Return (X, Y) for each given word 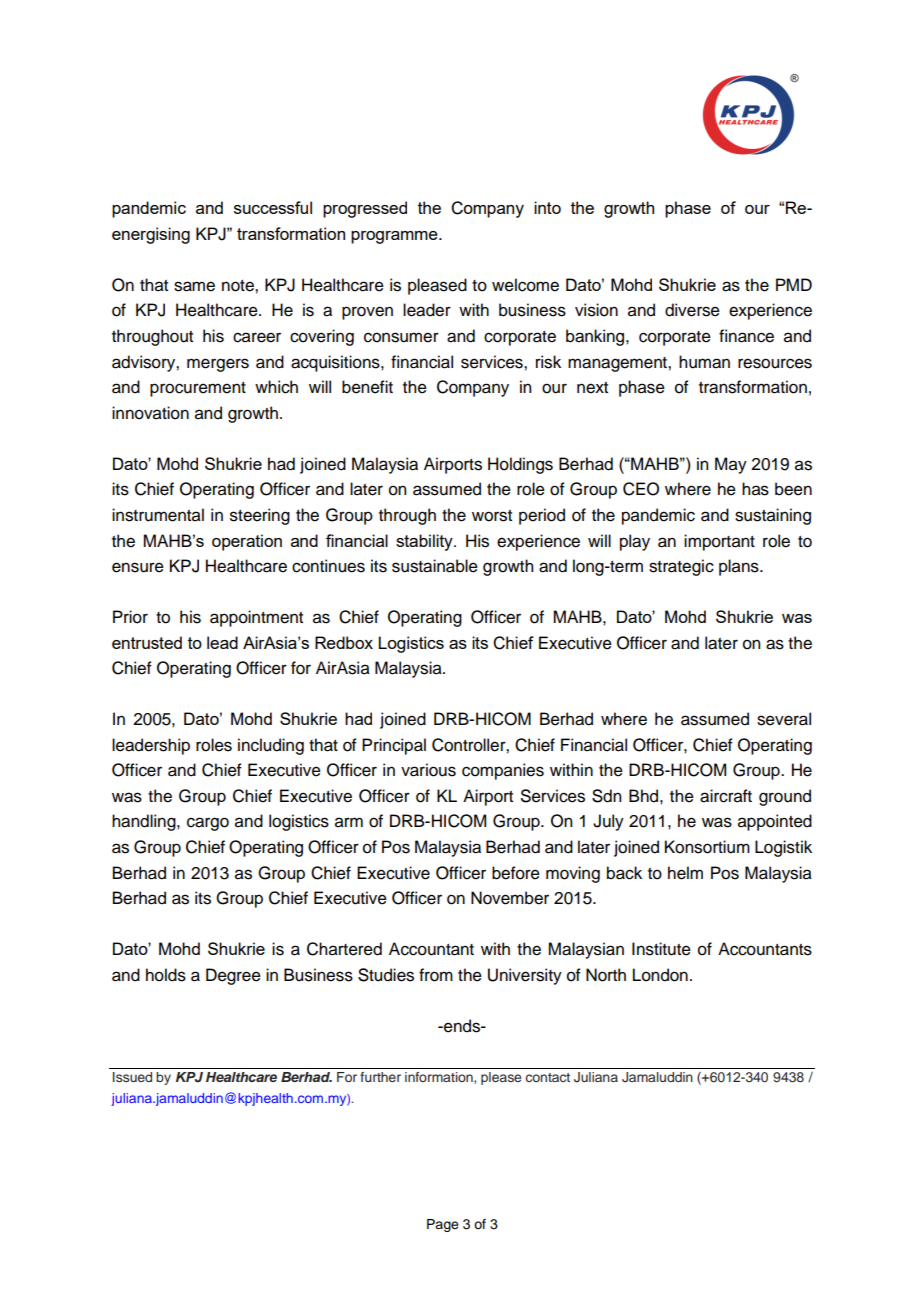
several (784, 719)
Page (443, 1225)
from (436, 975)
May (731, 465)
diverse (692, 310)
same (194, 286)
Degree (233, 976)
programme (395, 237)
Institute (661, 949)
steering (260, 516)
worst (492, 516)
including (271, 746)
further (380, 1077)
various (428, 770)
